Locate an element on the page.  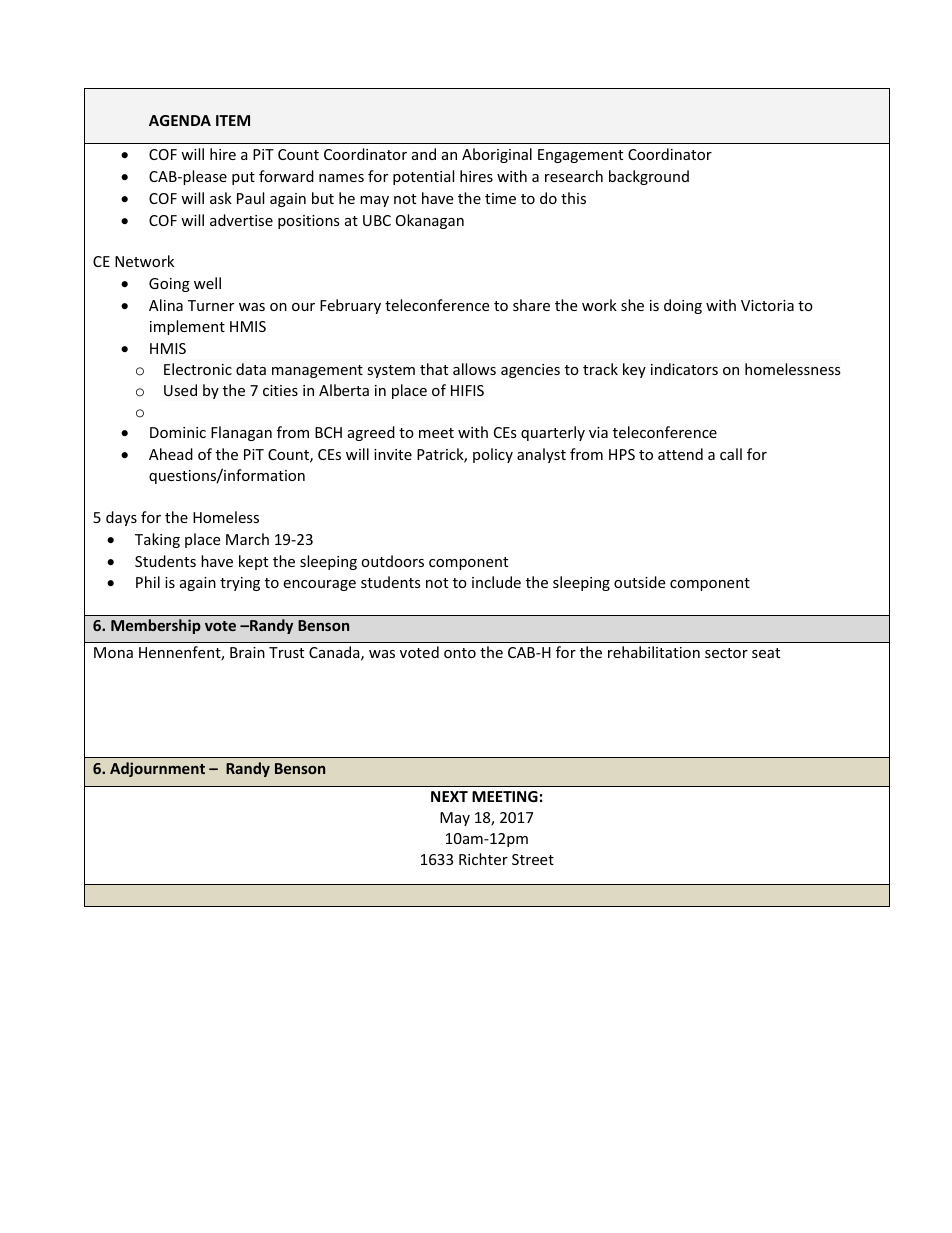
Brain is located at coordinates (247, 652).
